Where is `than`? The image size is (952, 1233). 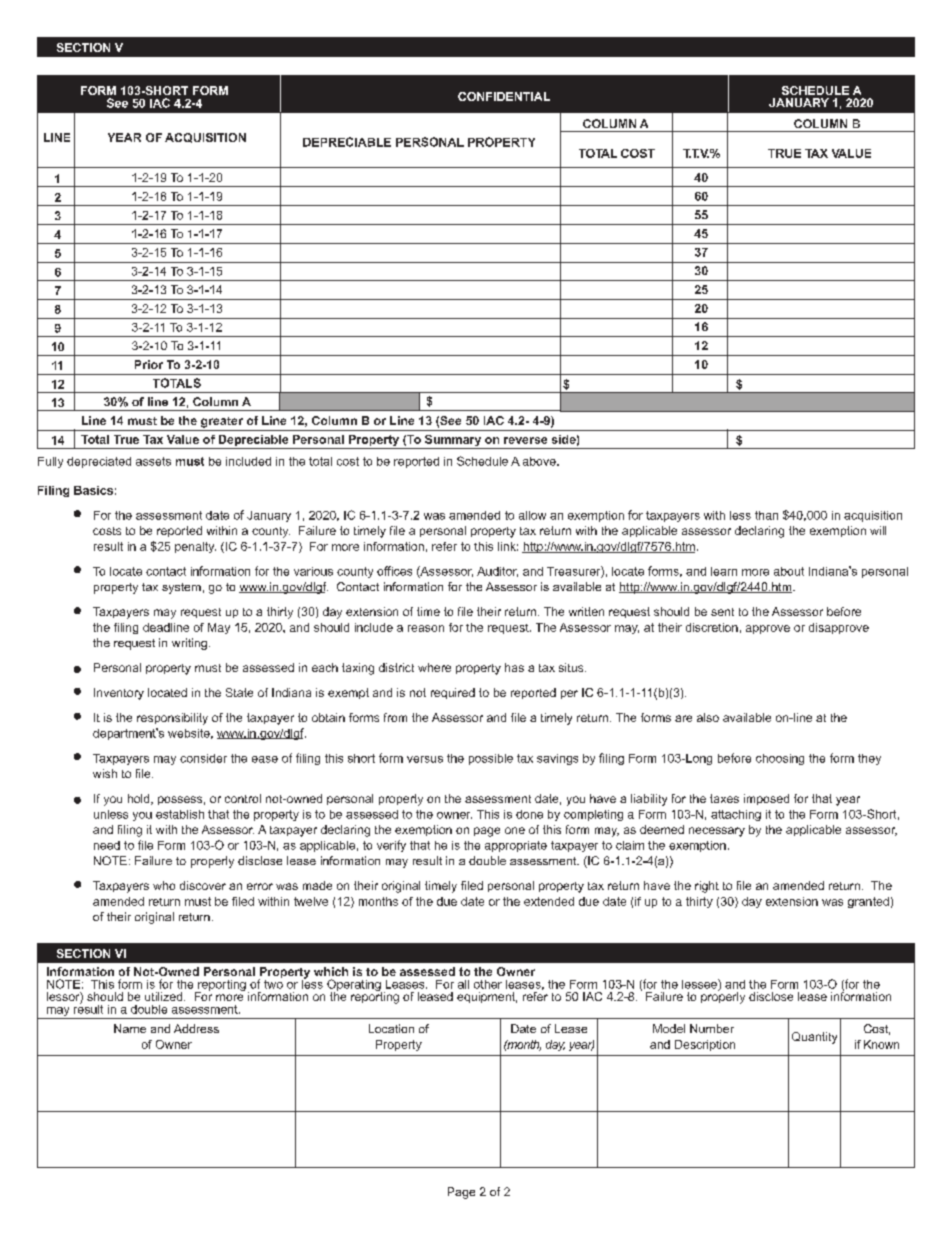
than is located at coordinates (766, 515).
